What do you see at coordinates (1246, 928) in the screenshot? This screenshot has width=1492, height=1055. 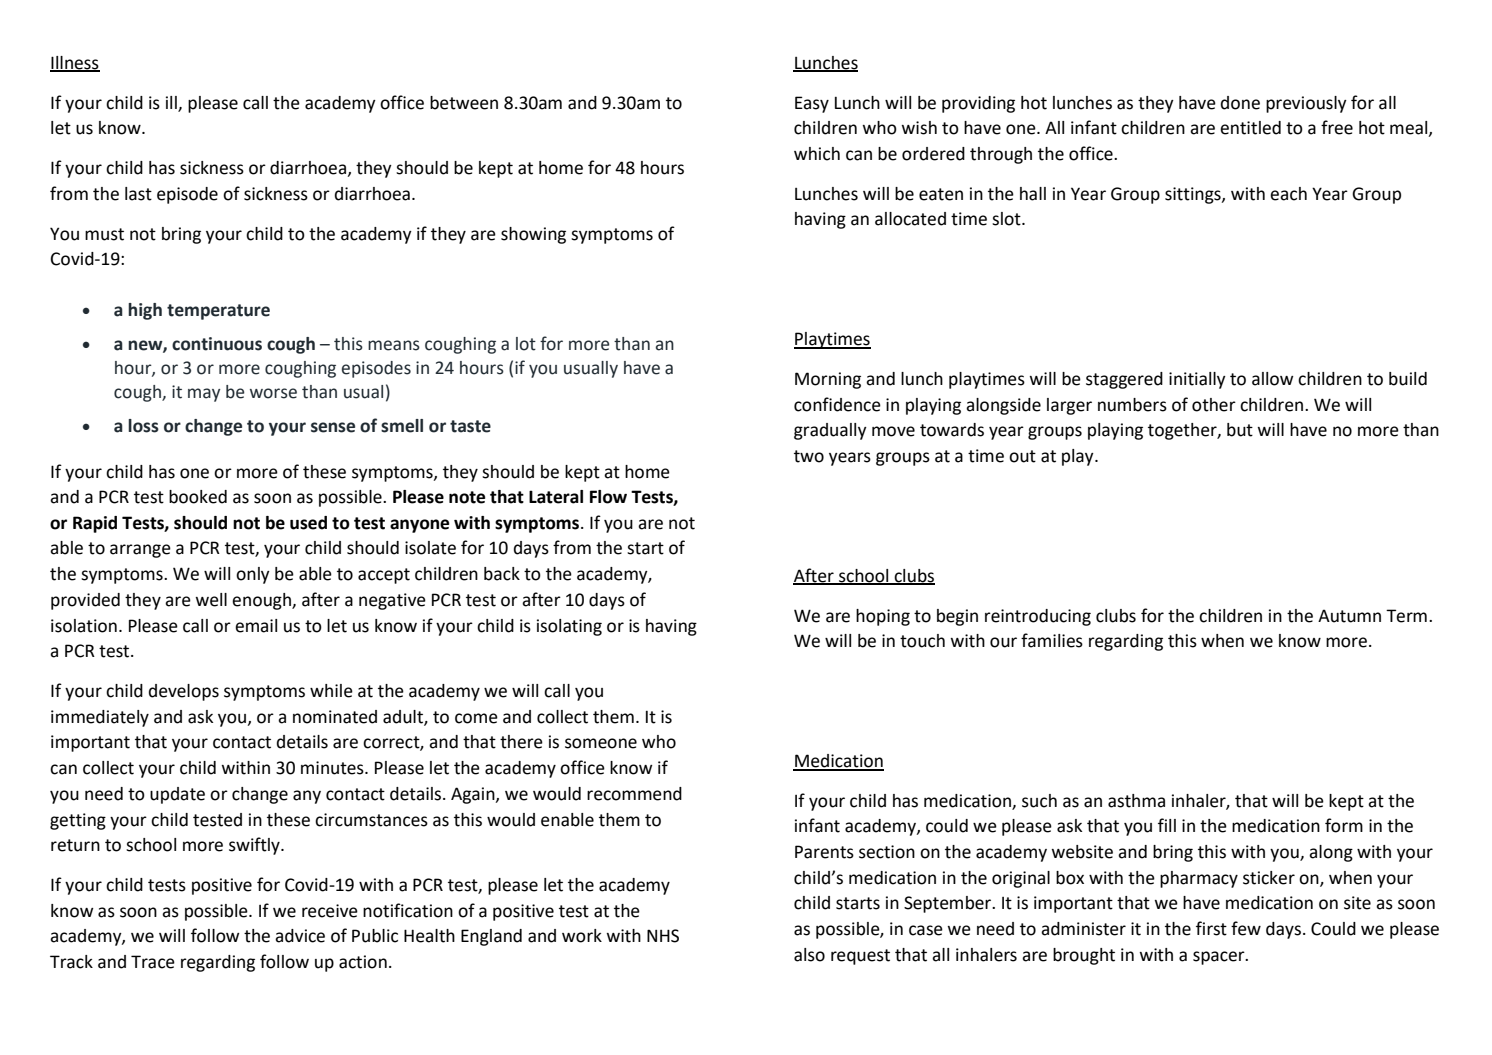 I see `few` at bounding box center [1246, 928].
